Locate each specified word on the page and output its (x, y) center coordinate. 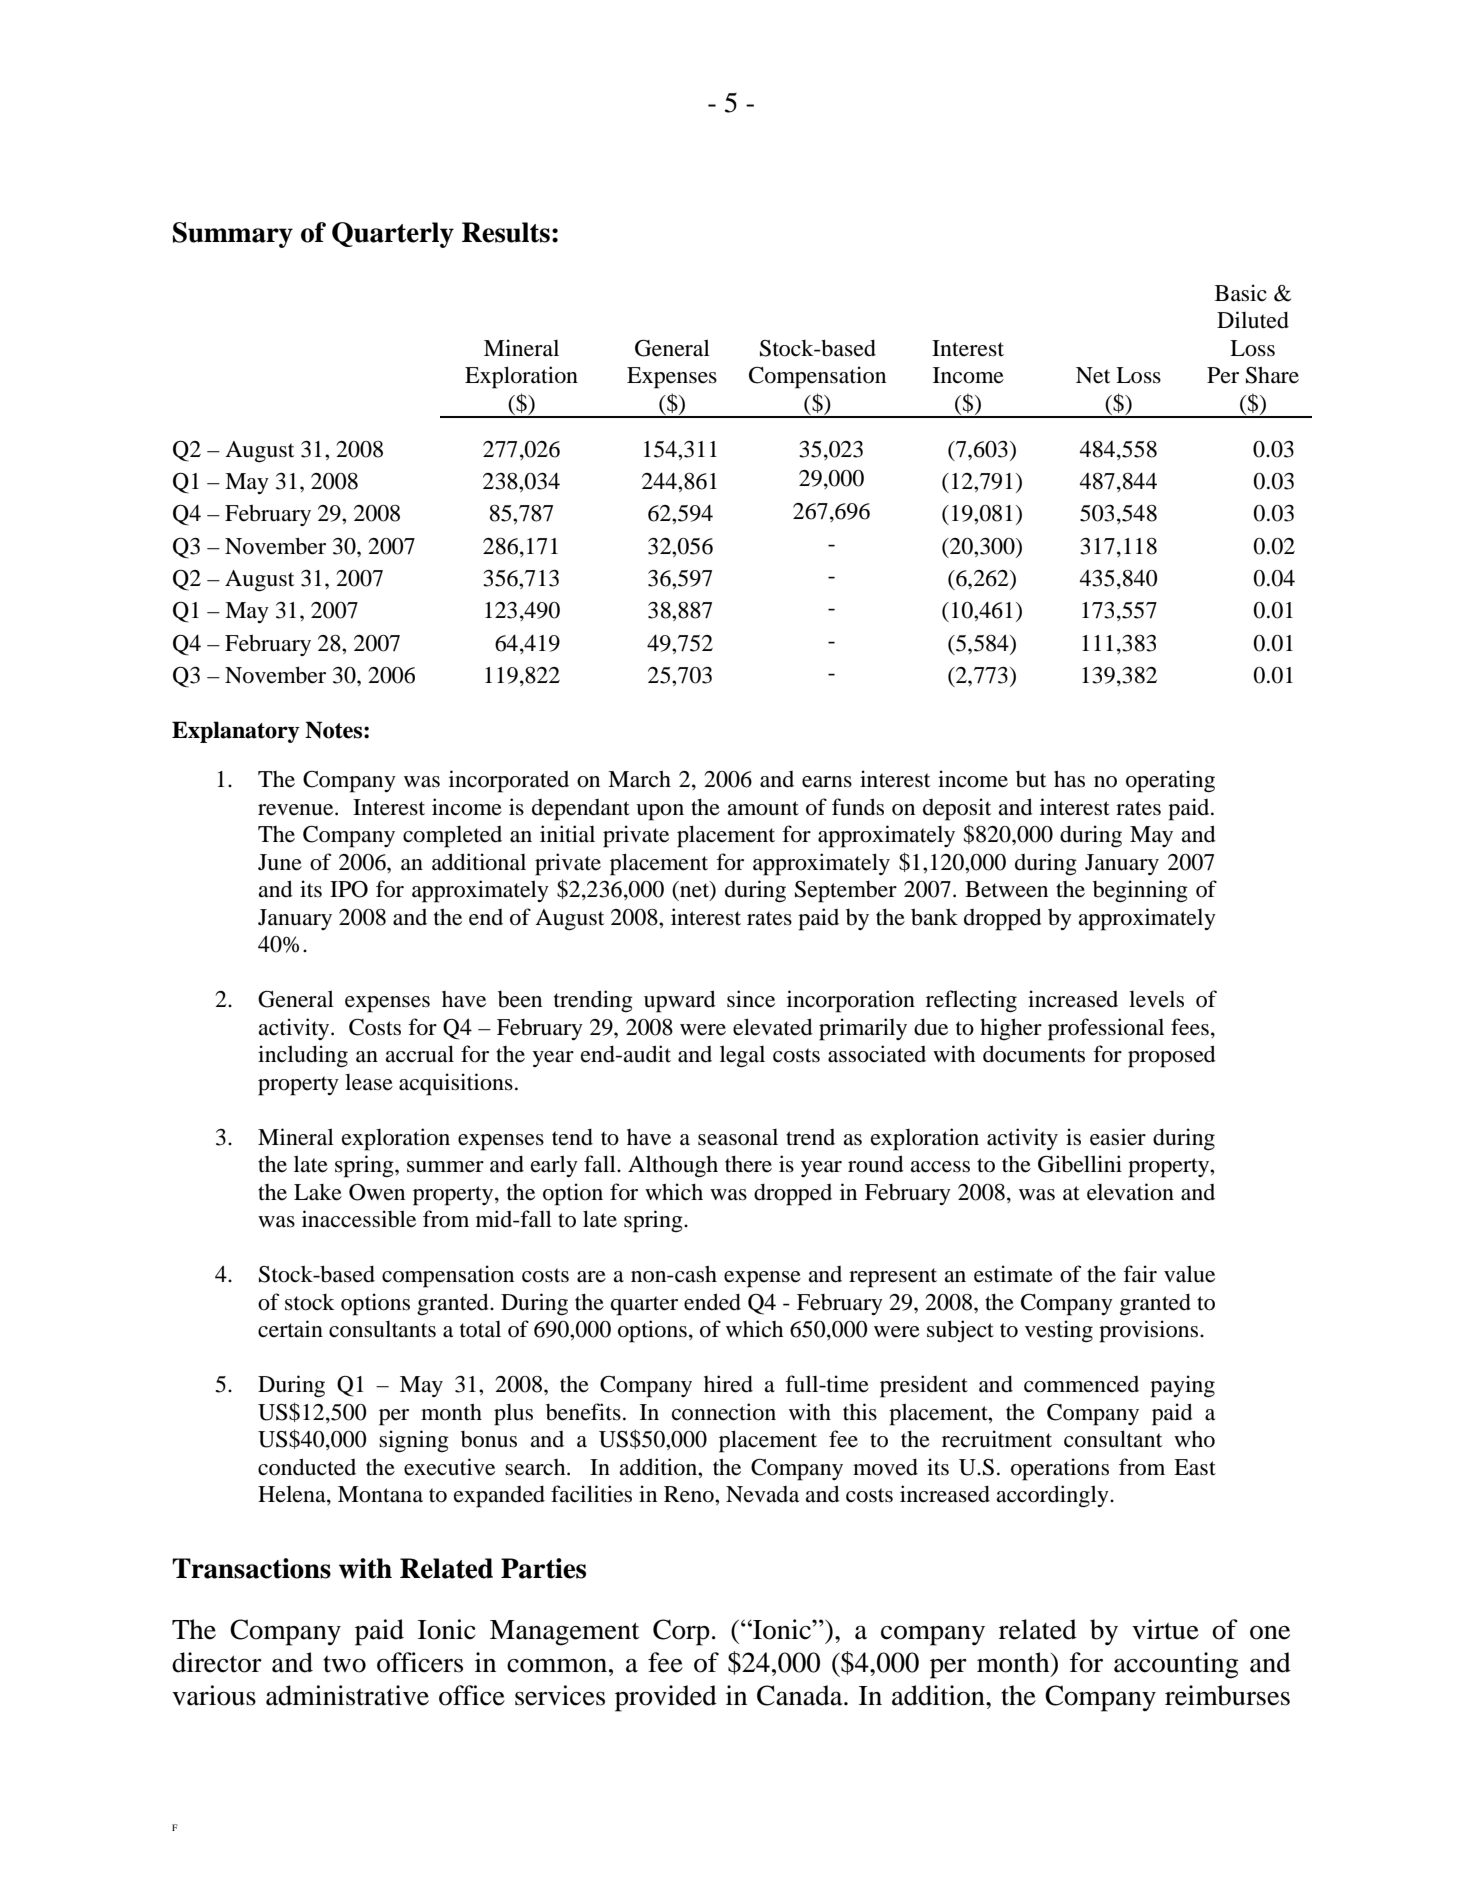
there (748, 1164)
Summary (233, 235)
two (344, 1664)
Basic (1241, 293)
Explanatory (236, 732)
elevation (1130, 1192)
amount (763, 808)
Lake (318, 1192)
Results (506, 232)
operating (1170, 781)
